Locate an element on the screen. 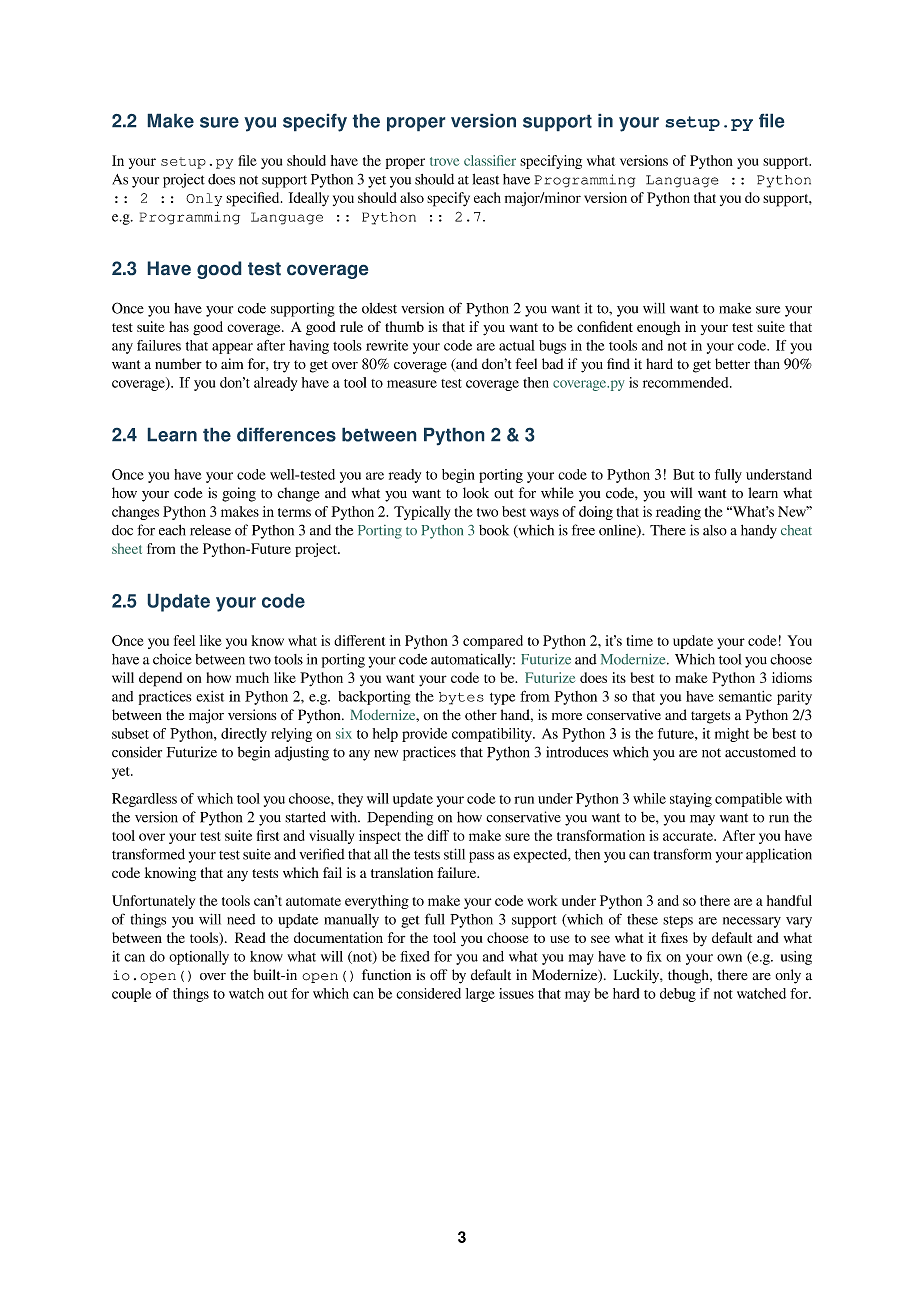 The height and width of the screenshot is (1308, 924). book is located at coordinates (494, 530).
